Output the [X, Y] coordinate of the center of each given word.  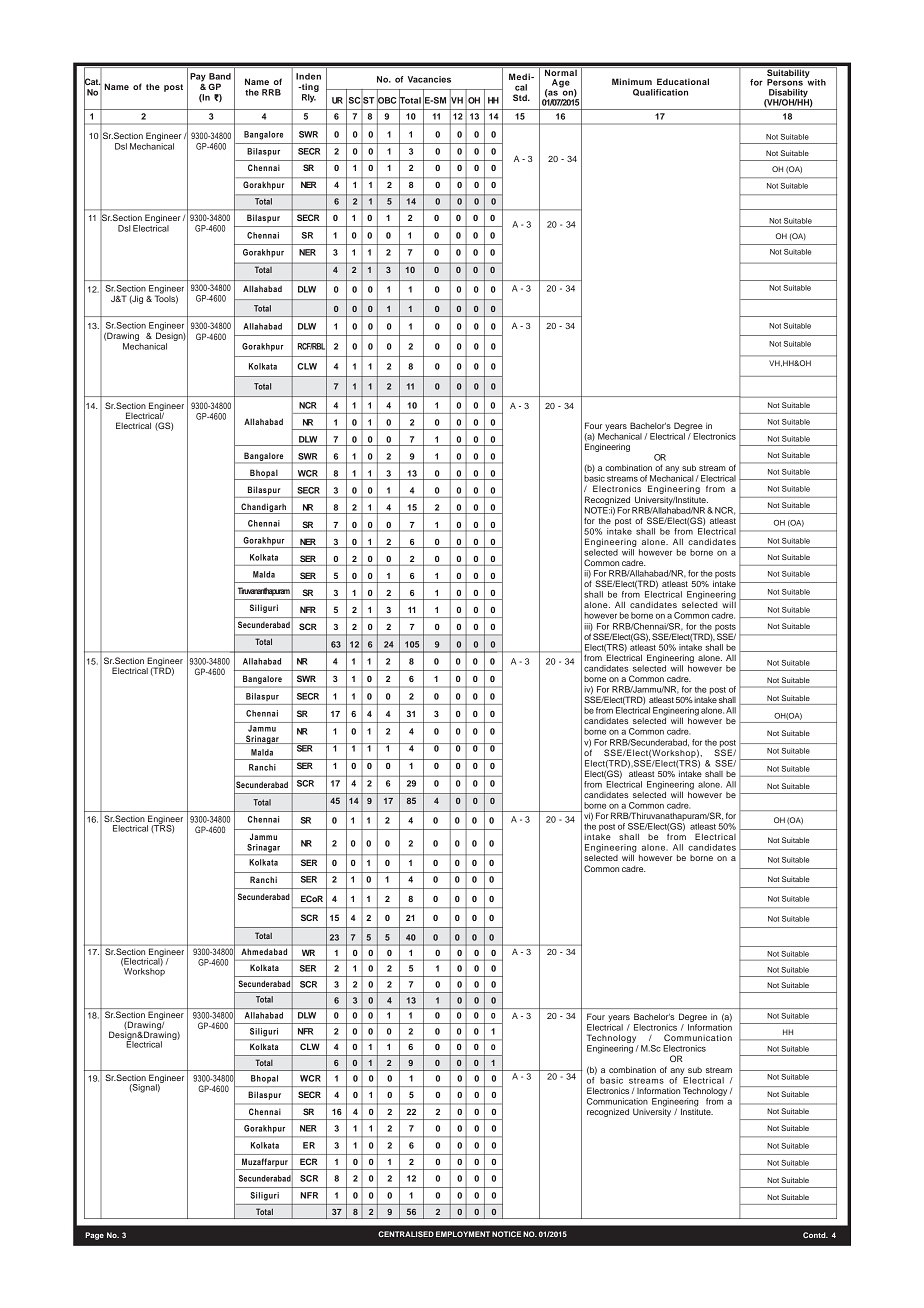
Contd [815, 1235]
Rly [309, 98]
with [815, 81]
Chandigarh [264, 508]
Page [94, 1236]
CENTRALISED [406, 1234]
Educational [683, 81]
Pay [198, 78]
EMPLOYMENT [463, 1234]
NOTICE [506, 1234]
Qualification [660, 92]
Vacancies [429, 79]
